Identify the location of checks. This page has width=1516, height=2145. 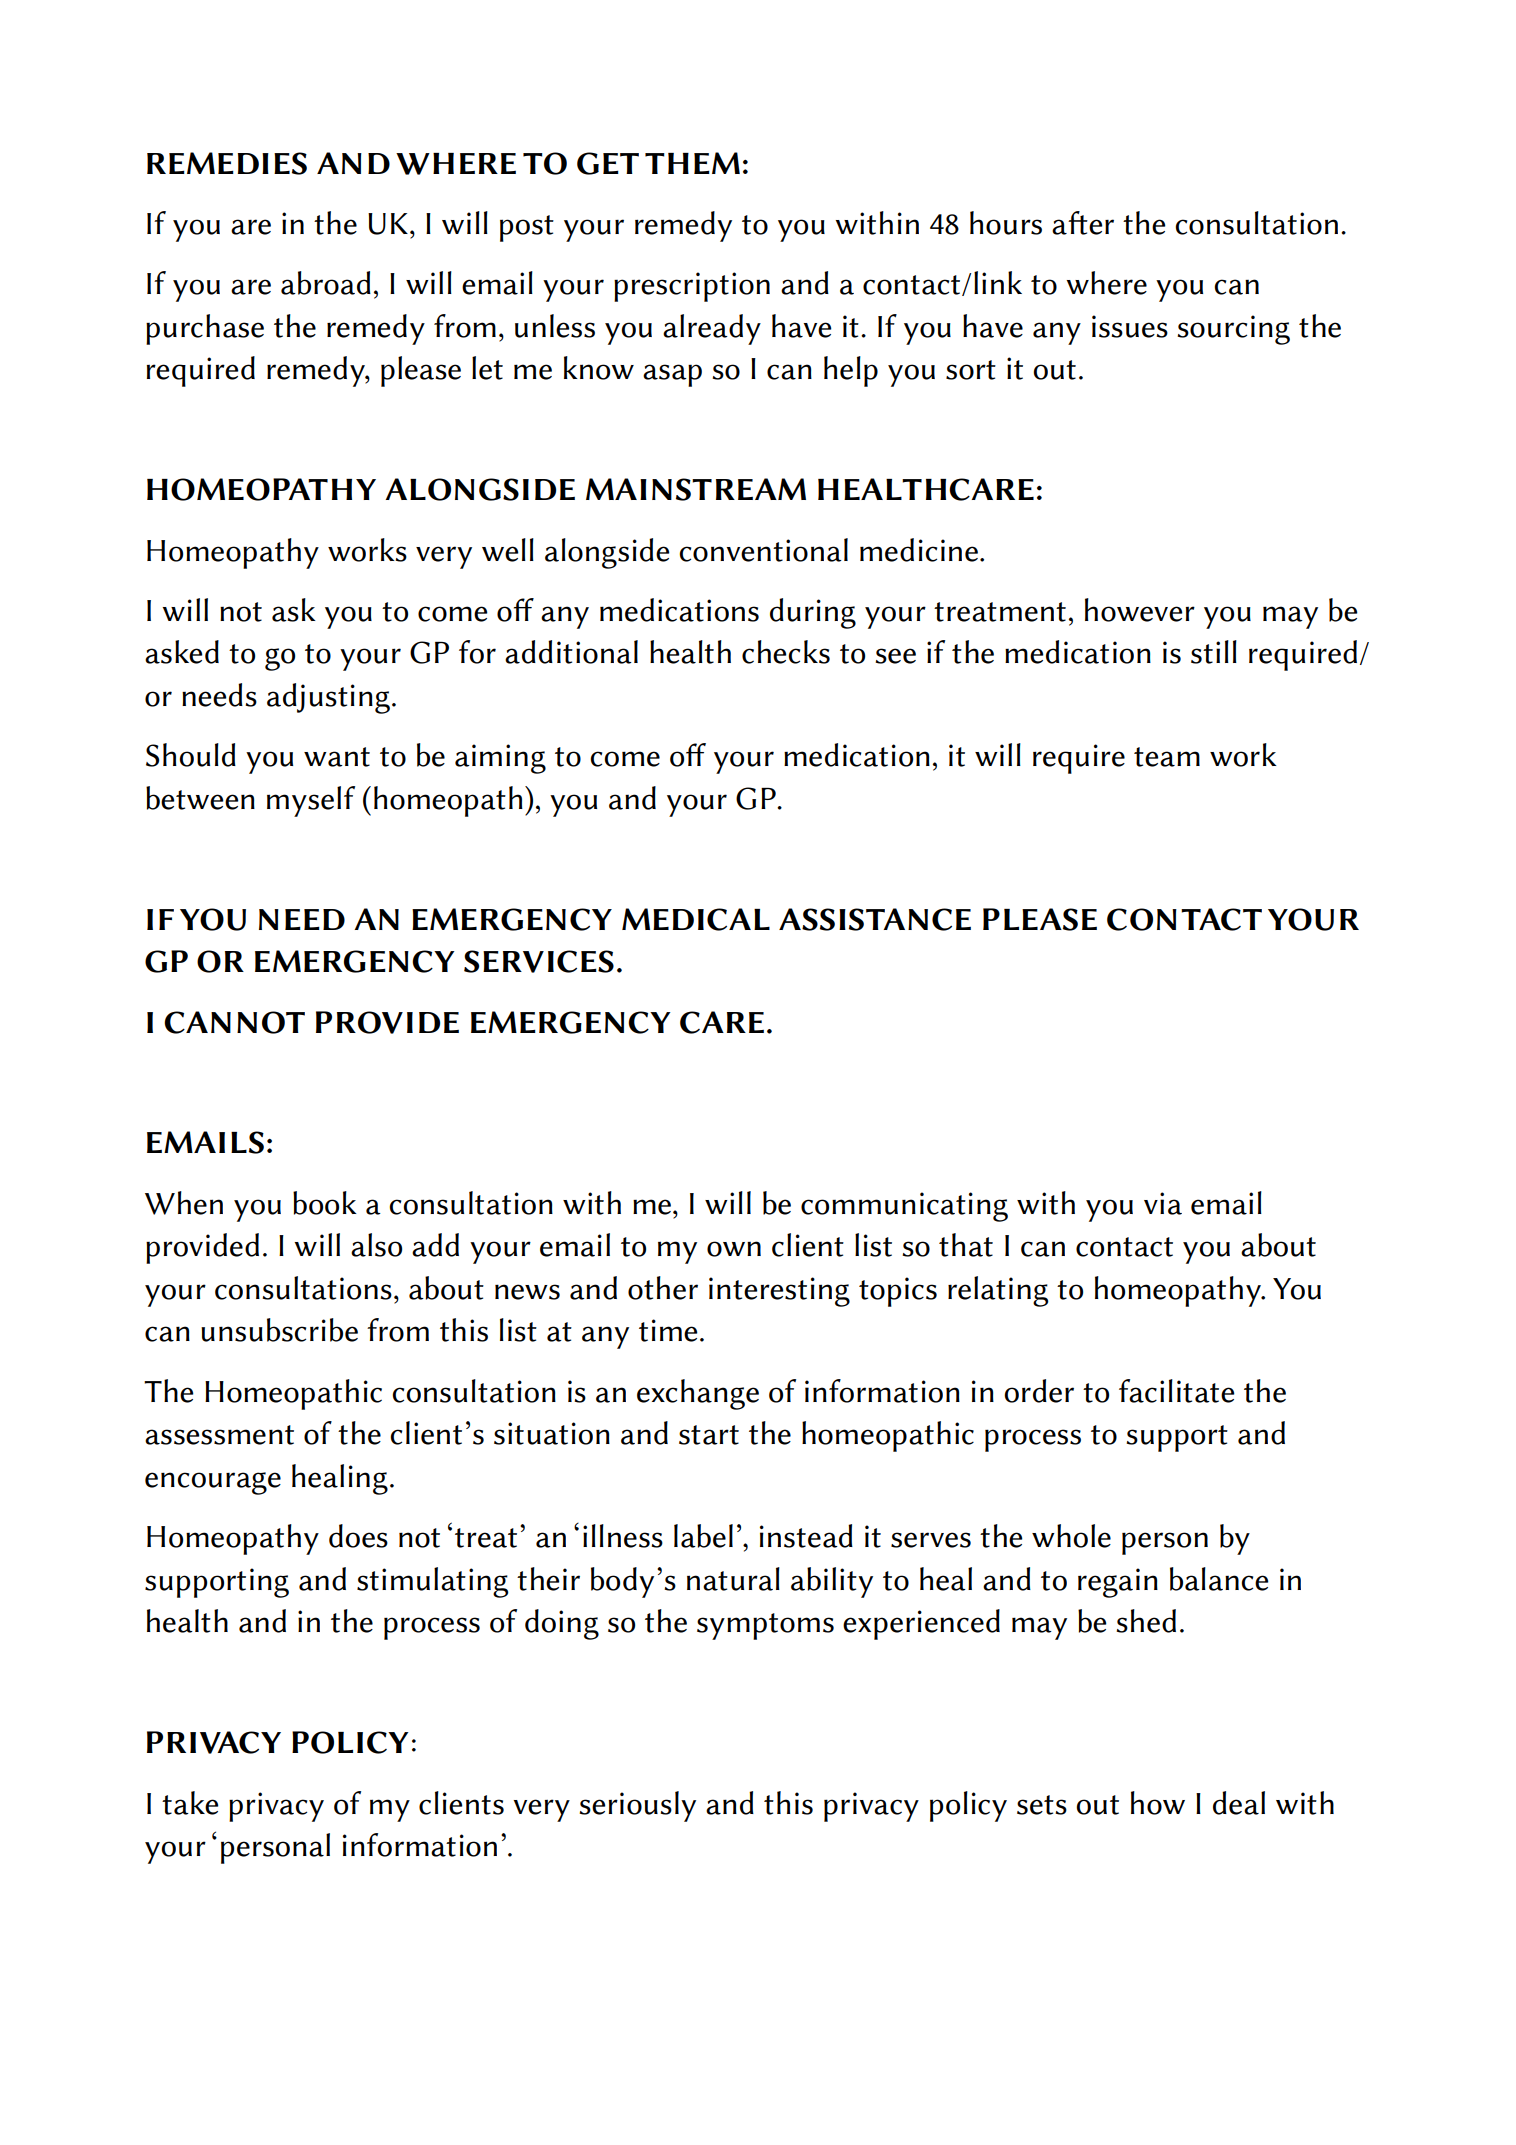
(786, 652).
